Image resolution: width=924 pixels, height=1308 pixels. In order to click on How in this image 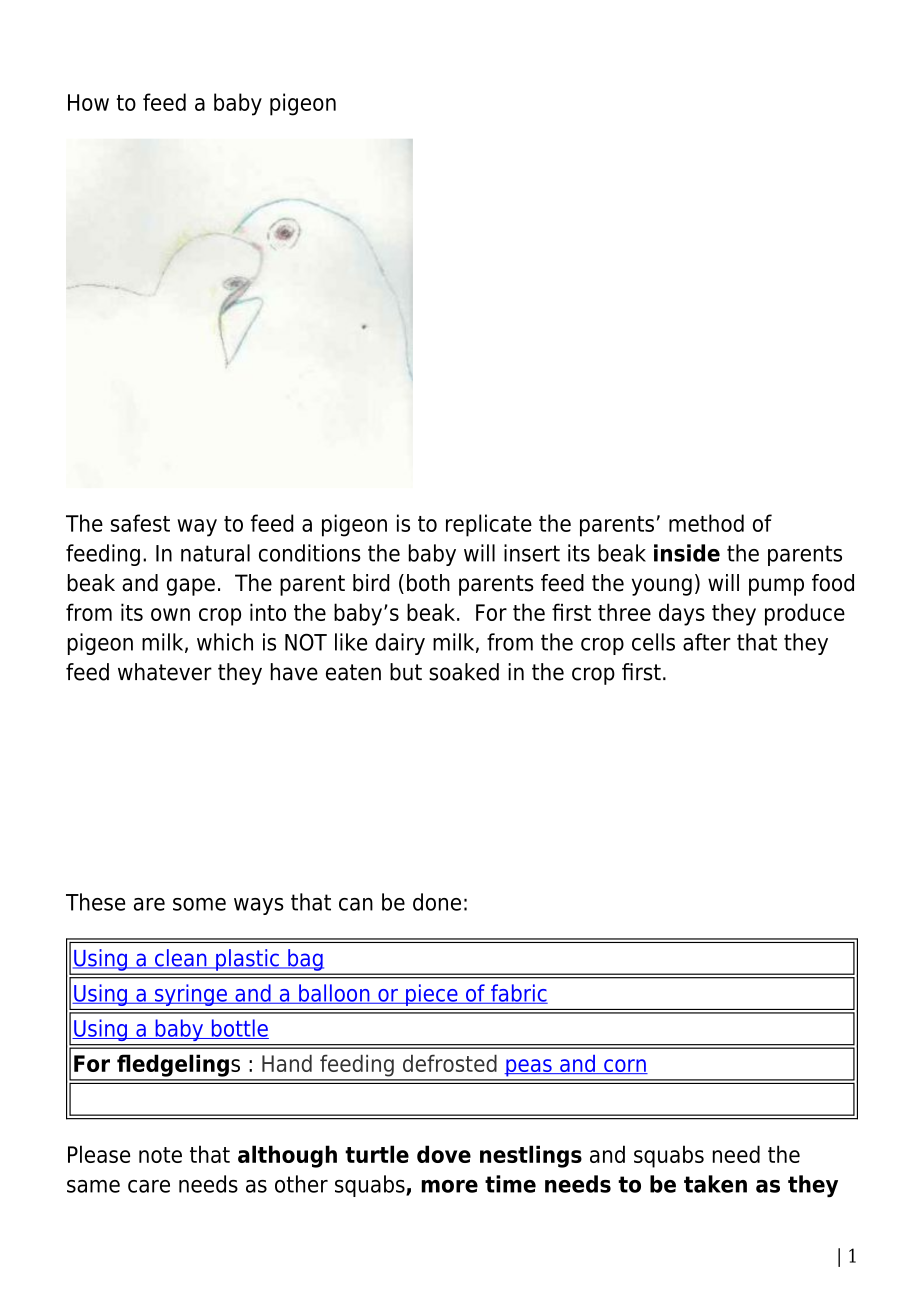, I will do `click(88, 102)`.
